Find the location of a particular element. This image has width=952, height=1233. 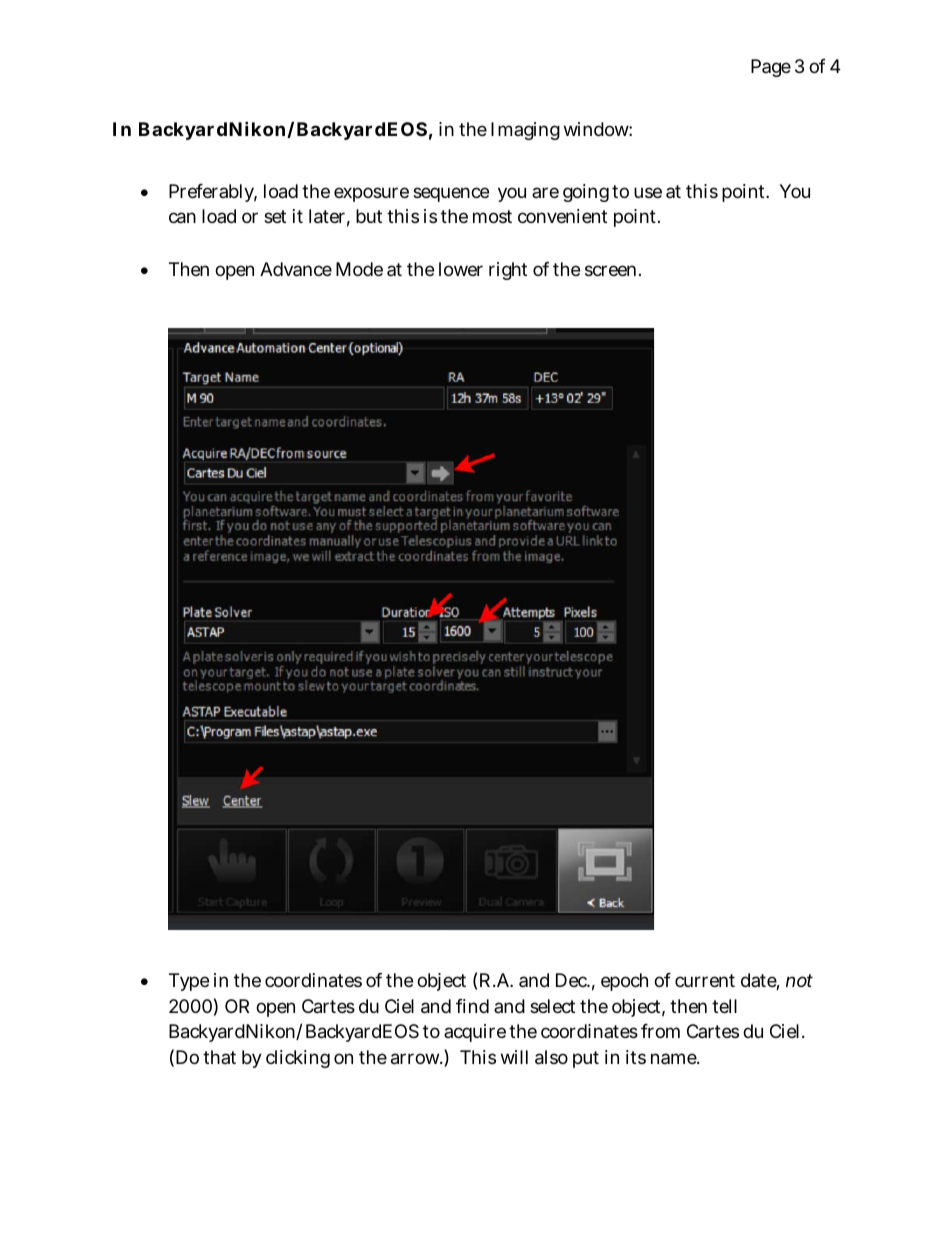

Advance is located at coordinates (296, 269).
